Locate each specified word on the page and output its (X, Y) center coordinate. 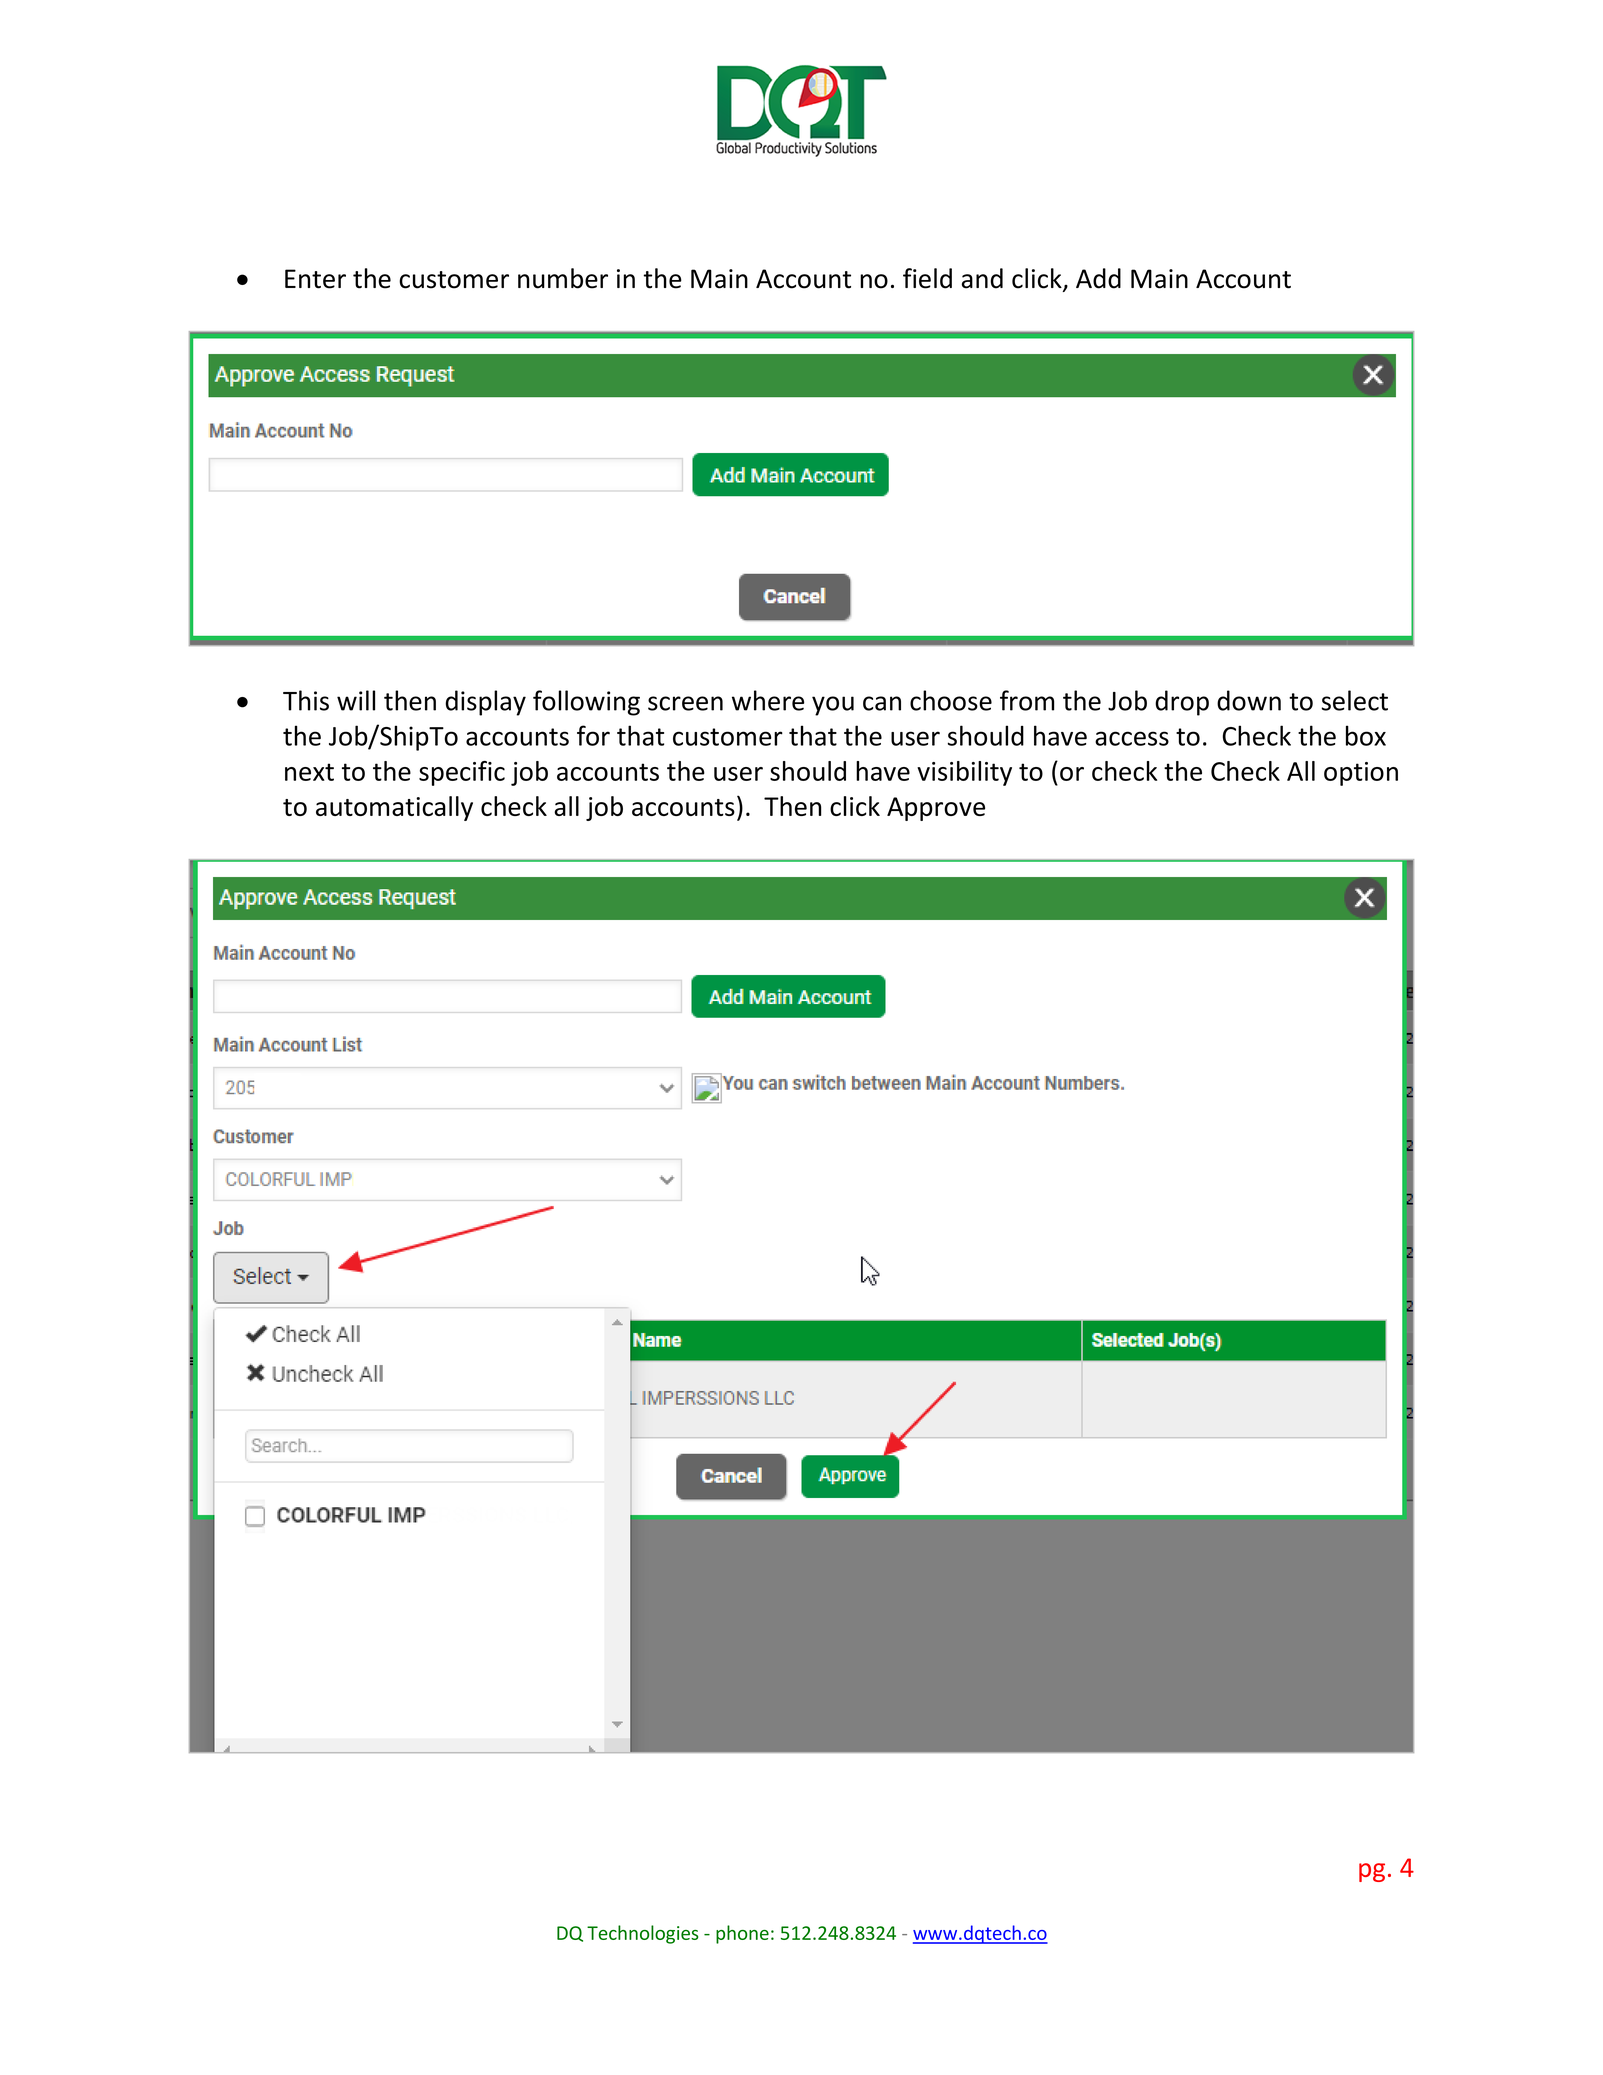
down (1249, 700)
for (593, 735)
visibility (964, 773)
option (1361, 774)
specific (462, 773)
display (485, 703)
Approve (936, 809)
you (833, 706)
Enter (315, 279)
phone (742, 1934)
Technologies (642, 1934)
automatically (394, 808)
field (927, 278)
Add (1098, 278)
